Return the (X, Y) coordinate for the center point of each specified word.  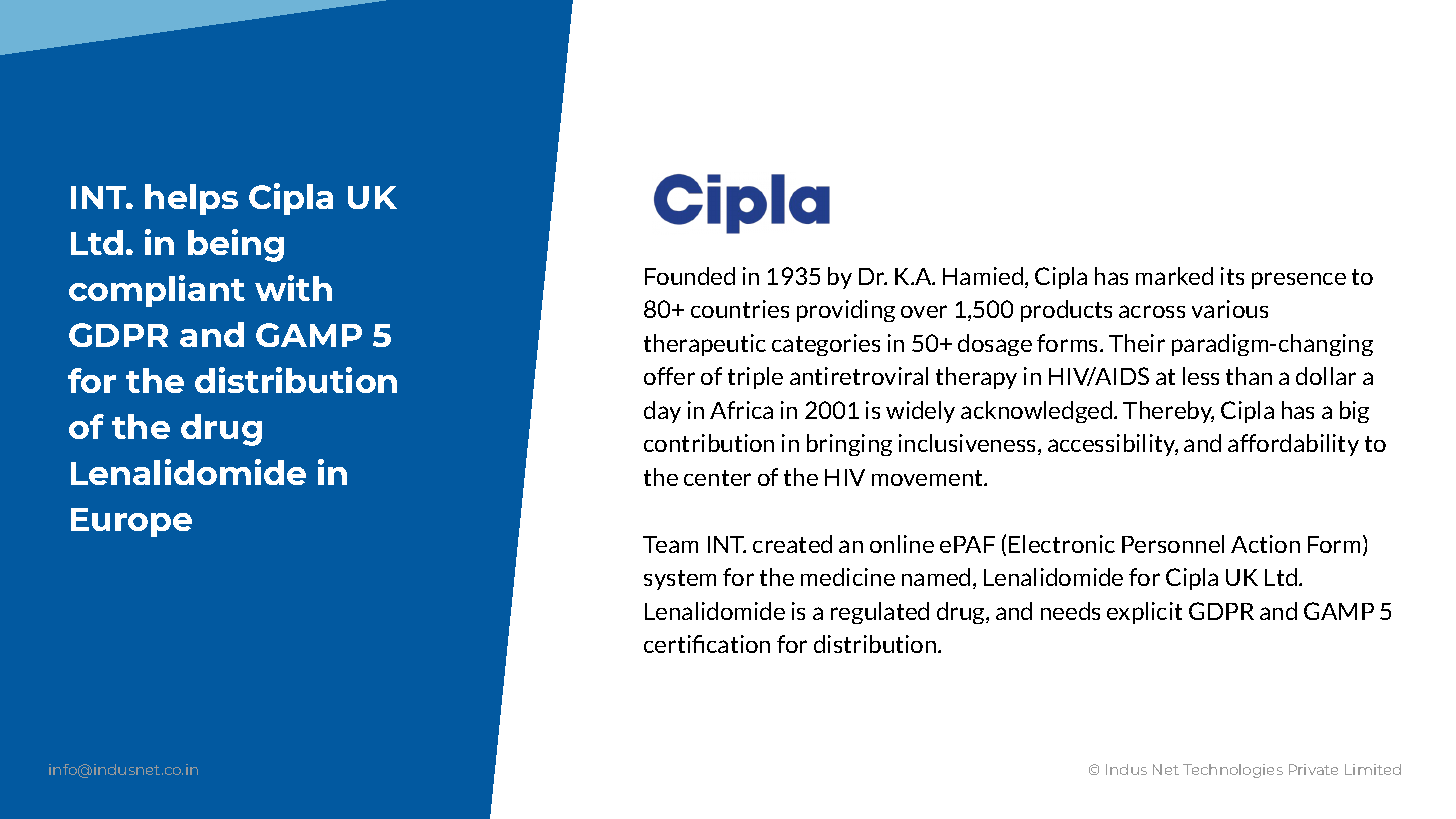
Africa (741, 410)
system (680, 580)
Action (1265, 544)
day (662, 412)
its (1232, 276)
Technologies (1233, 771)
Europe (131, 522)
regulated (880, 613)
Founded (690, 276)
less (1201, 376)
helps (191, 199)
